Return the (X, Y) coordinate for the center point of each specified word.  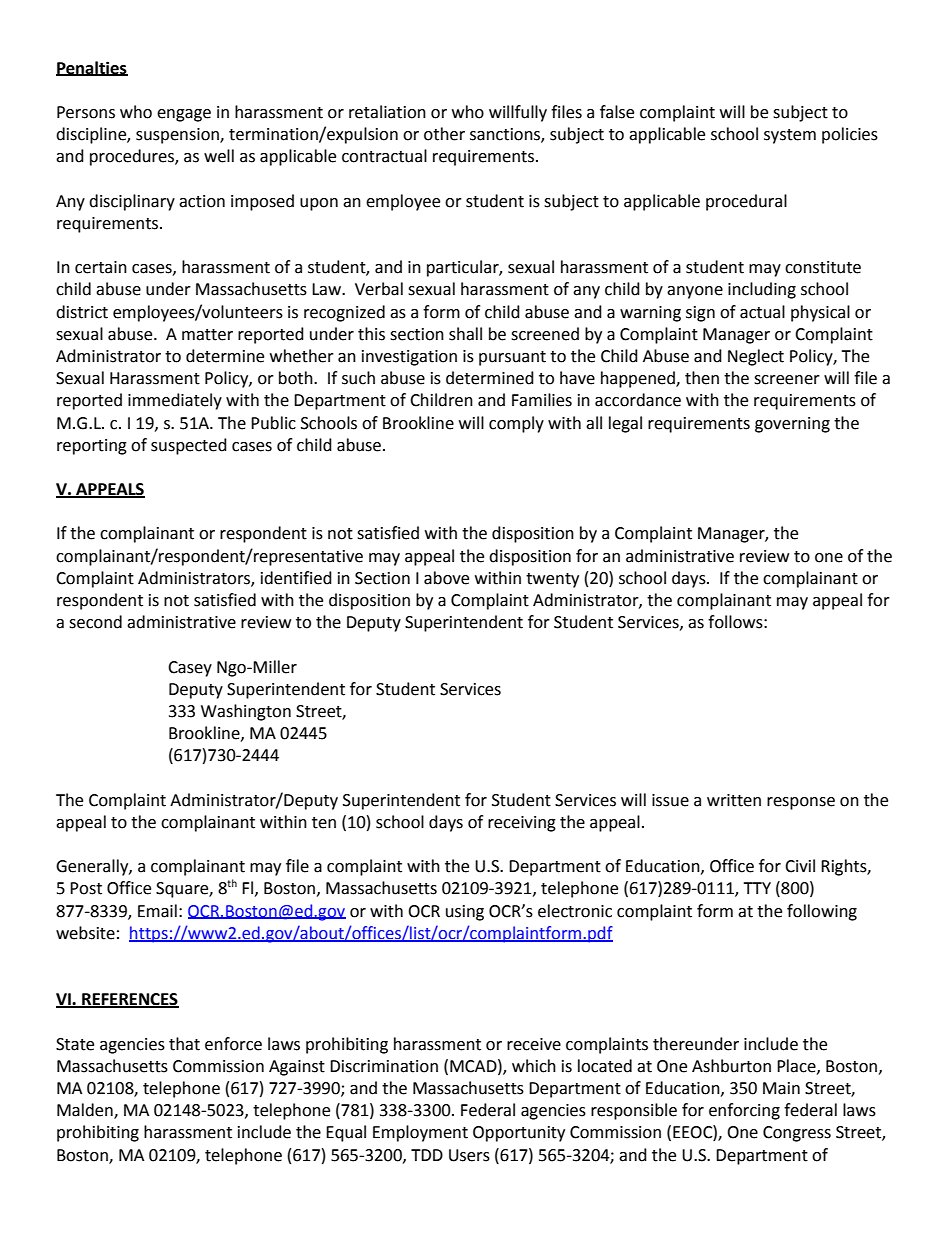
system (790, 136)
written (734, 800)
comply (516, 424)
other (444, 134)
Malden (86, 1111)
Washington (246, 712)
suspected (189, 446)
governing (792, 425)
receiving (522, 824)
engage (184, 115)
